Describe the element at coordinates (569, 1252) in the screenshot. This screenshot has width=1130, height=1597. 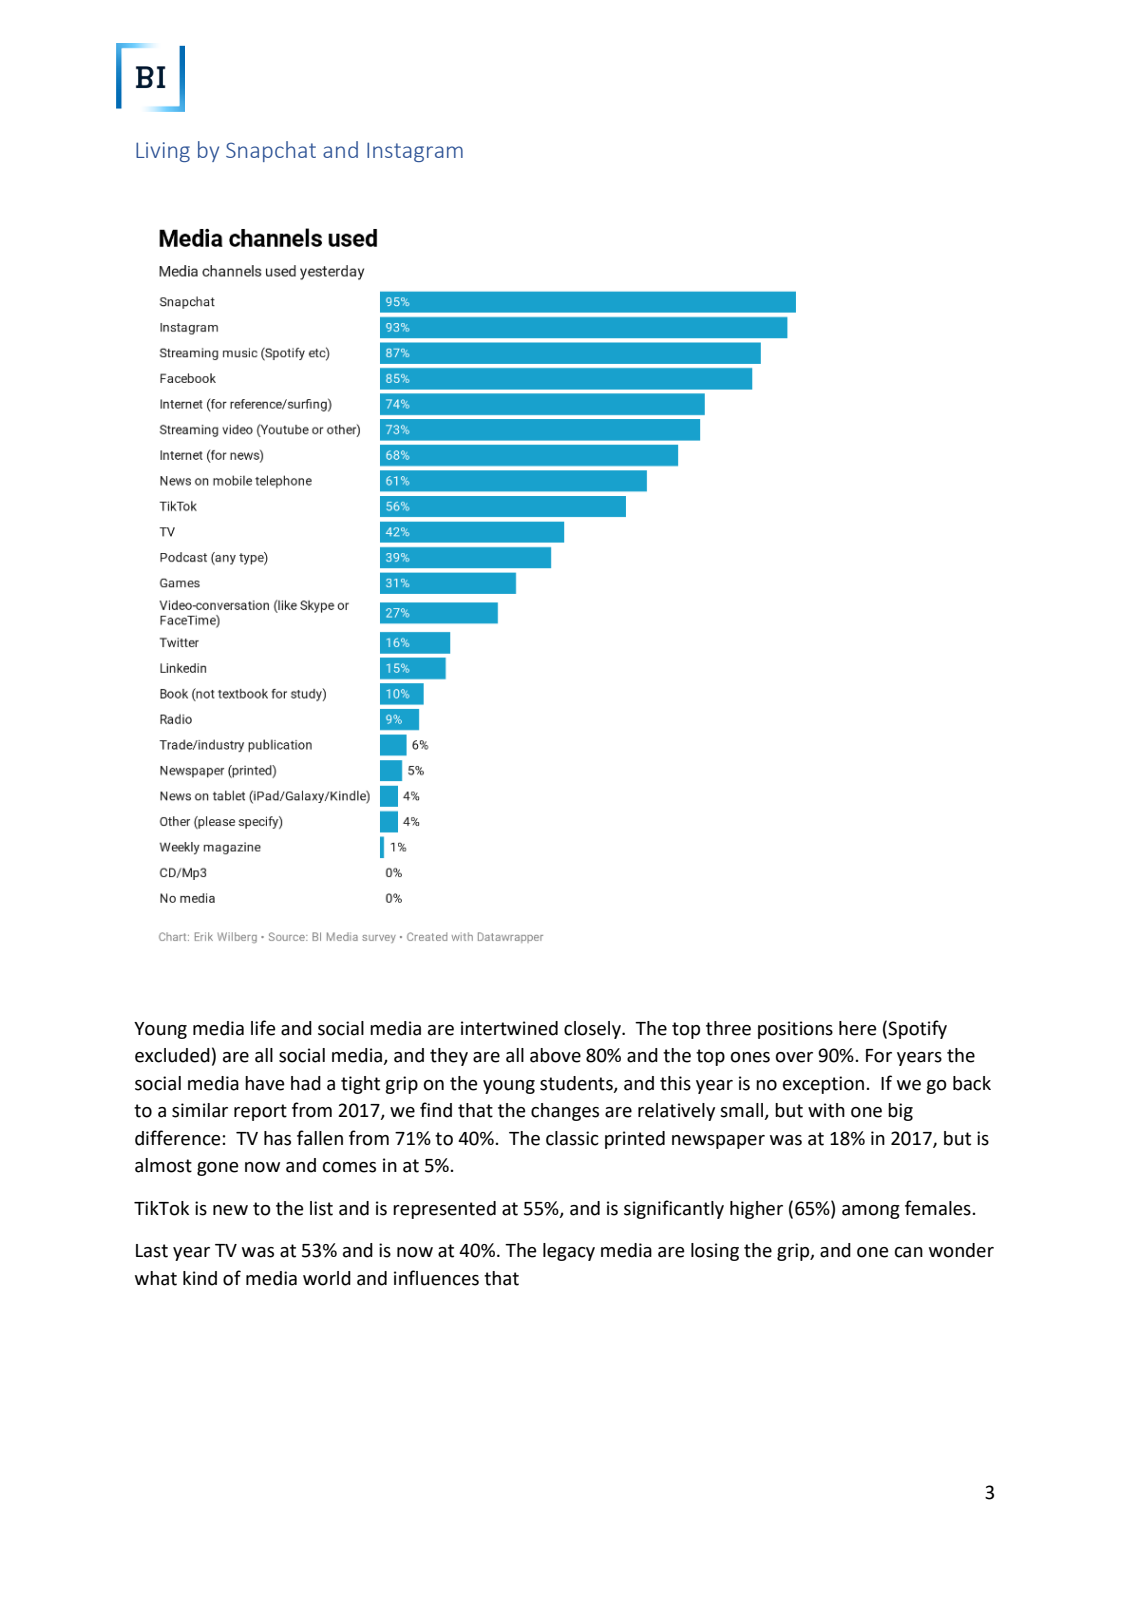
I see `legacy` at that location.
